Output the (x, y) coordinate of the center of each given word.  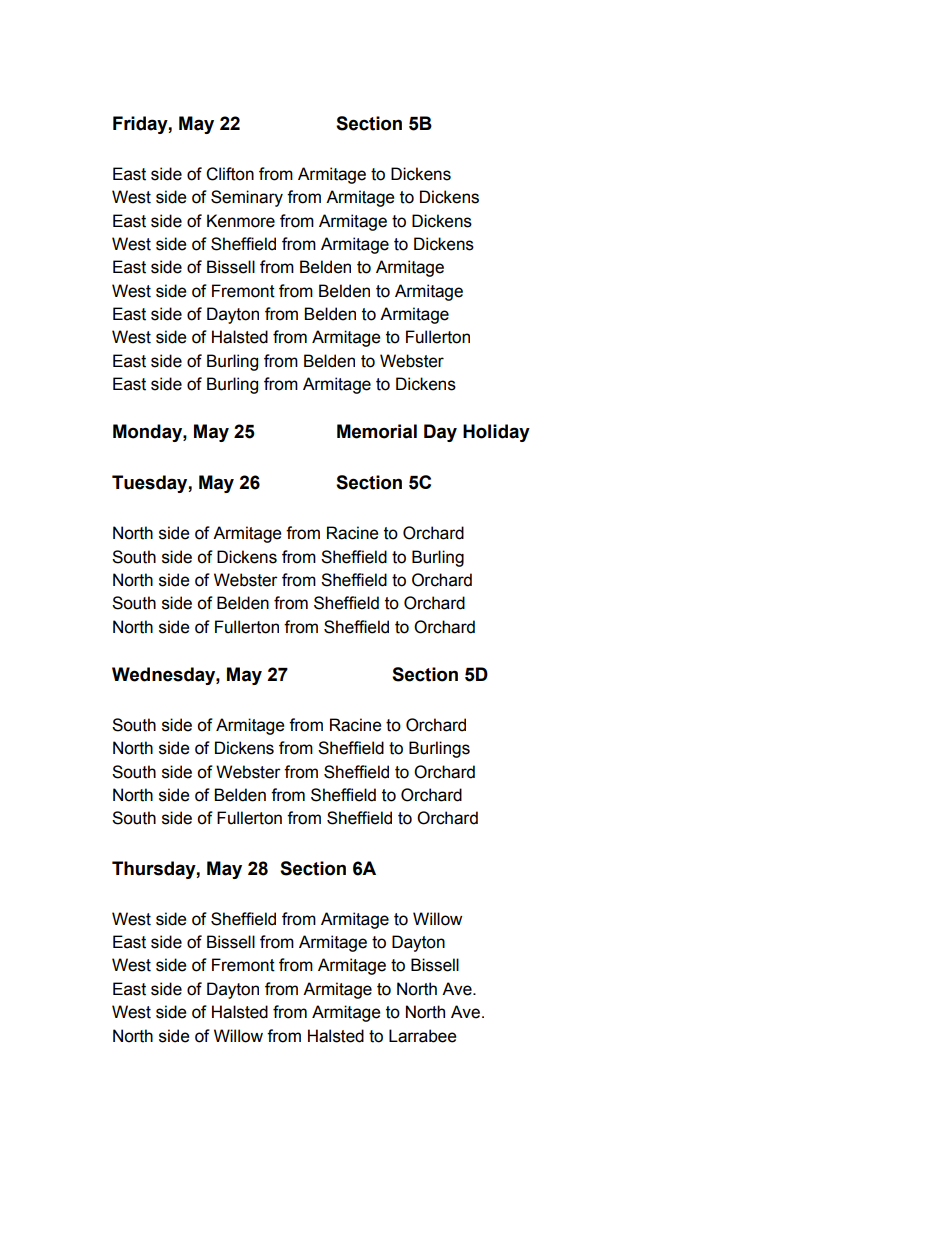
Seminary (247, 198)
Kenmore (241, 221)
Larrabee (422, 1036)
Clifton (230, 174)
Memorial (377, 431)
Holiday (496, 433)
